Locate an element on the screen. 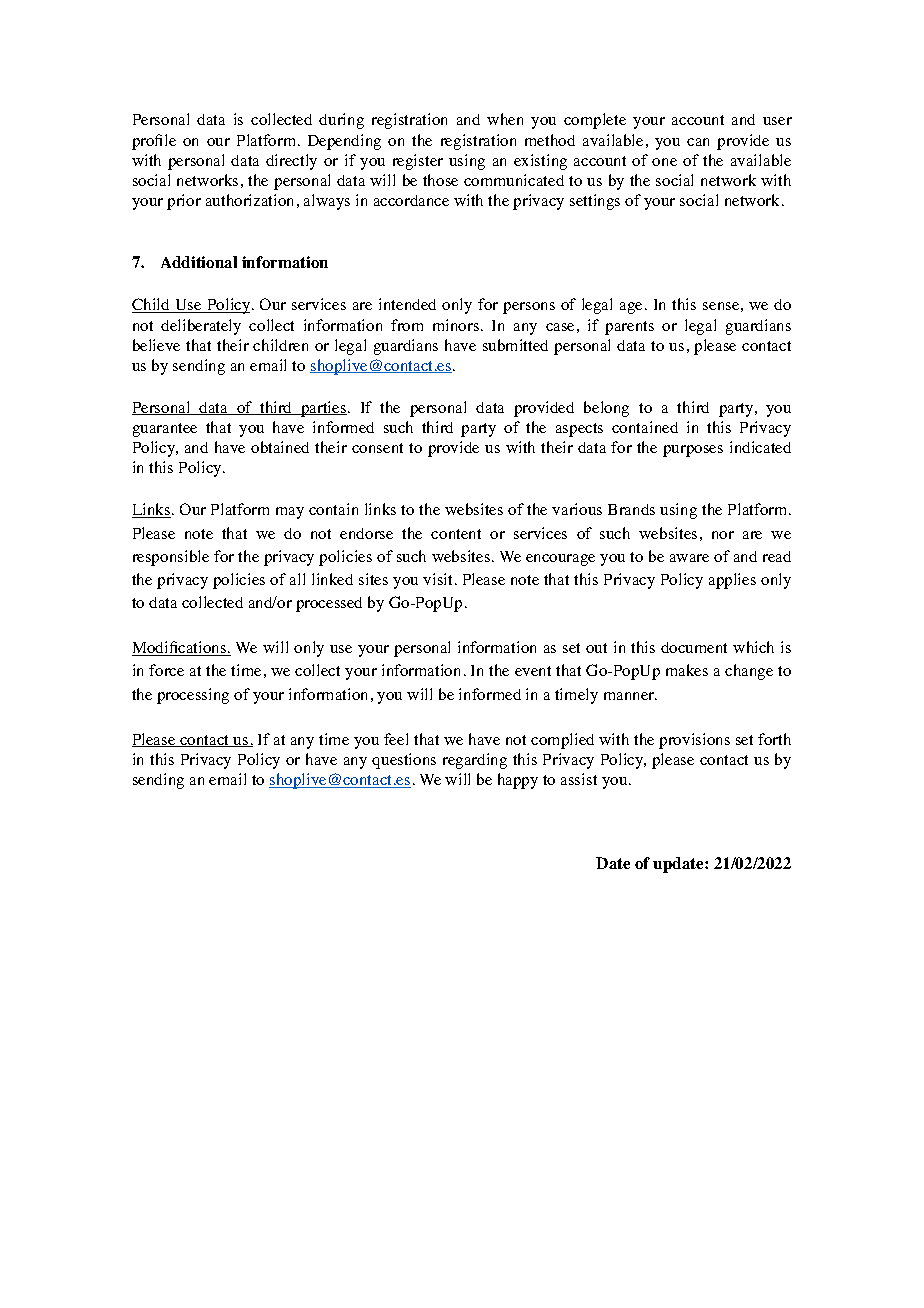  minors is located at coordinates (457, 325).
